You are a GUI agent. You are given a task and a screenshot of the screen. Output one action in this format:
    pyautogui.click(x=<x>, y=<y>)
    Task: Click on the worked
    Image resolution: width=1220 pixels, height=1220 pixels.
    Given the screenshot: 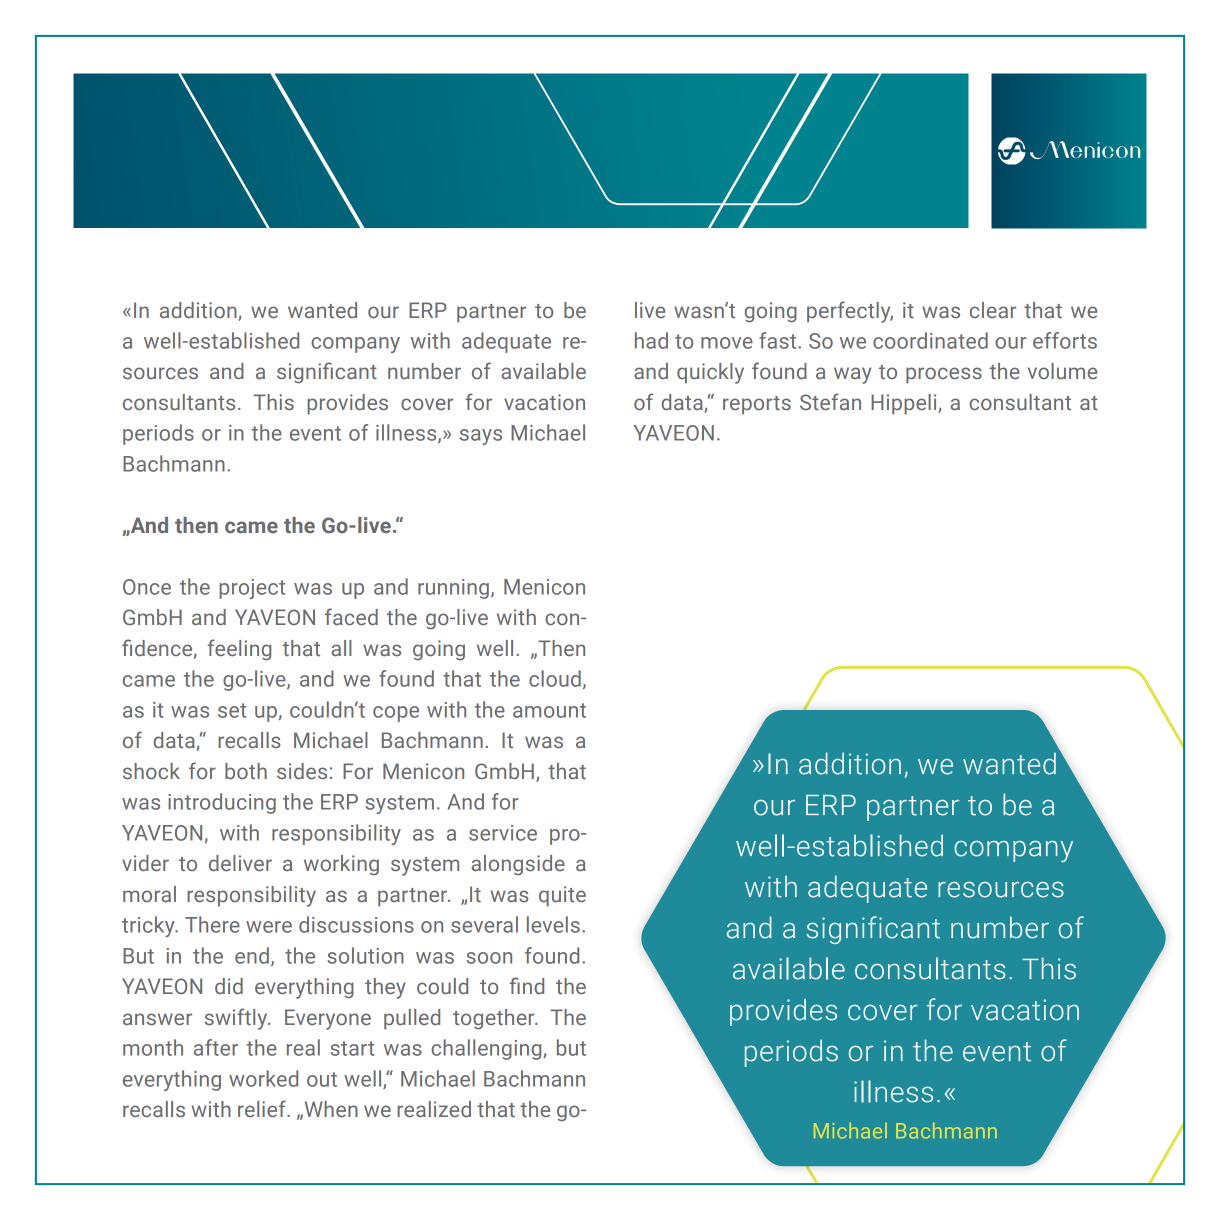 What is the action you would take?
    pyautogui.click(x=263, y=1078)
